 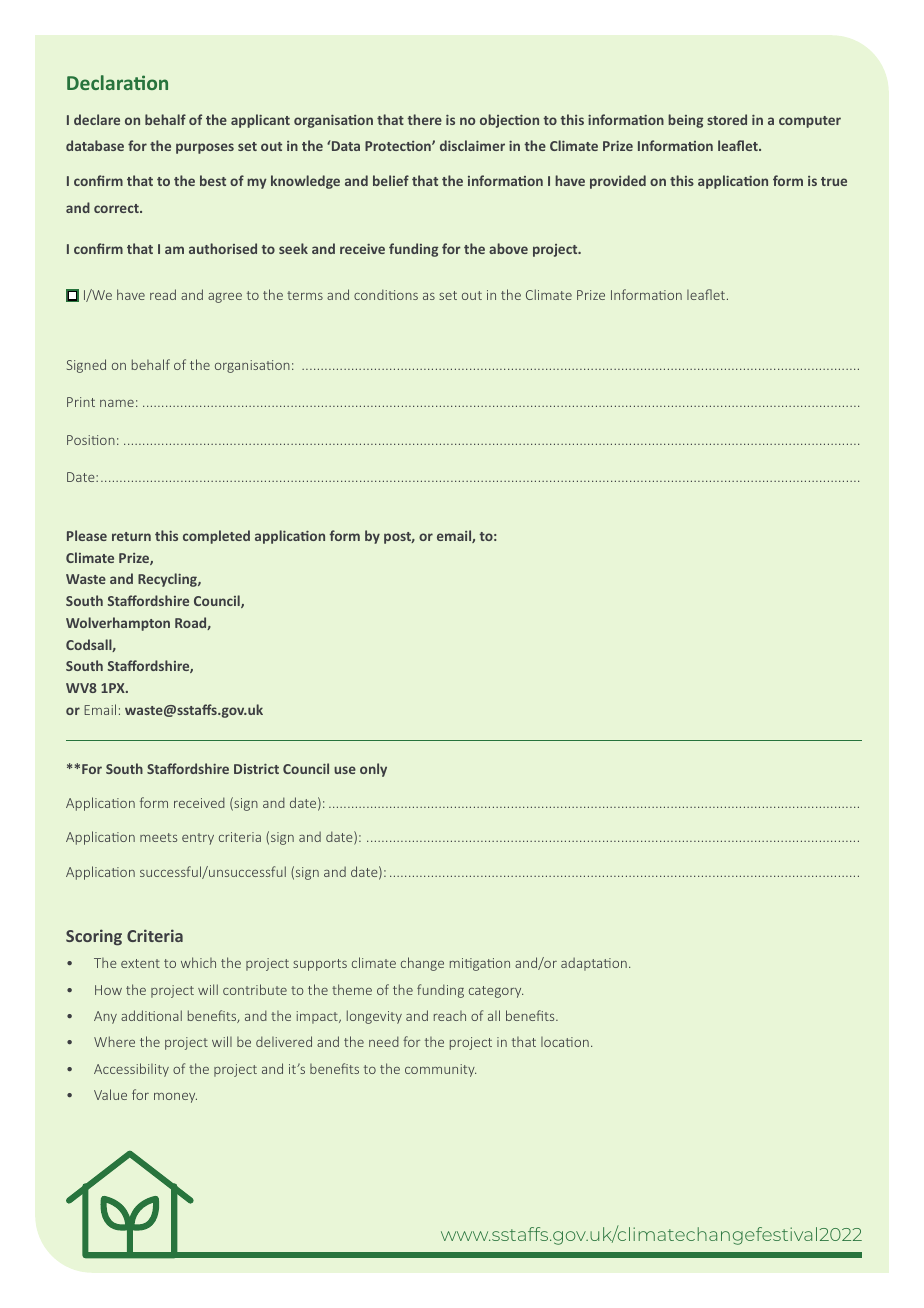 What do you see at coordinates (131, 536) in the image?
I see `return` at bounding box center [131, 536].
